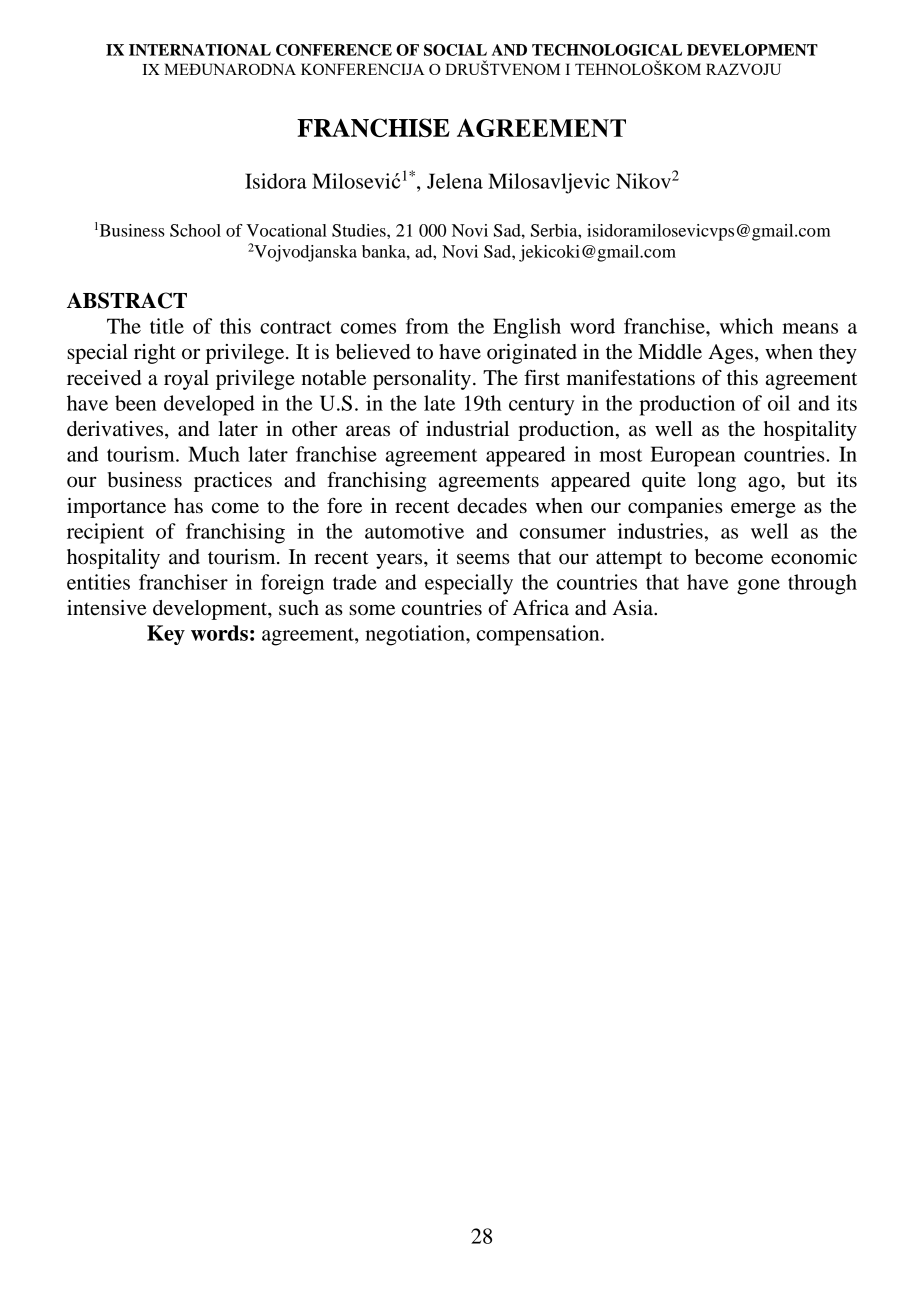 Image resolution: width=924 pixels, height=1314 pixels. Describe the element at coordinates (166, 635) in the screenshot. I see `Key` at that location.
